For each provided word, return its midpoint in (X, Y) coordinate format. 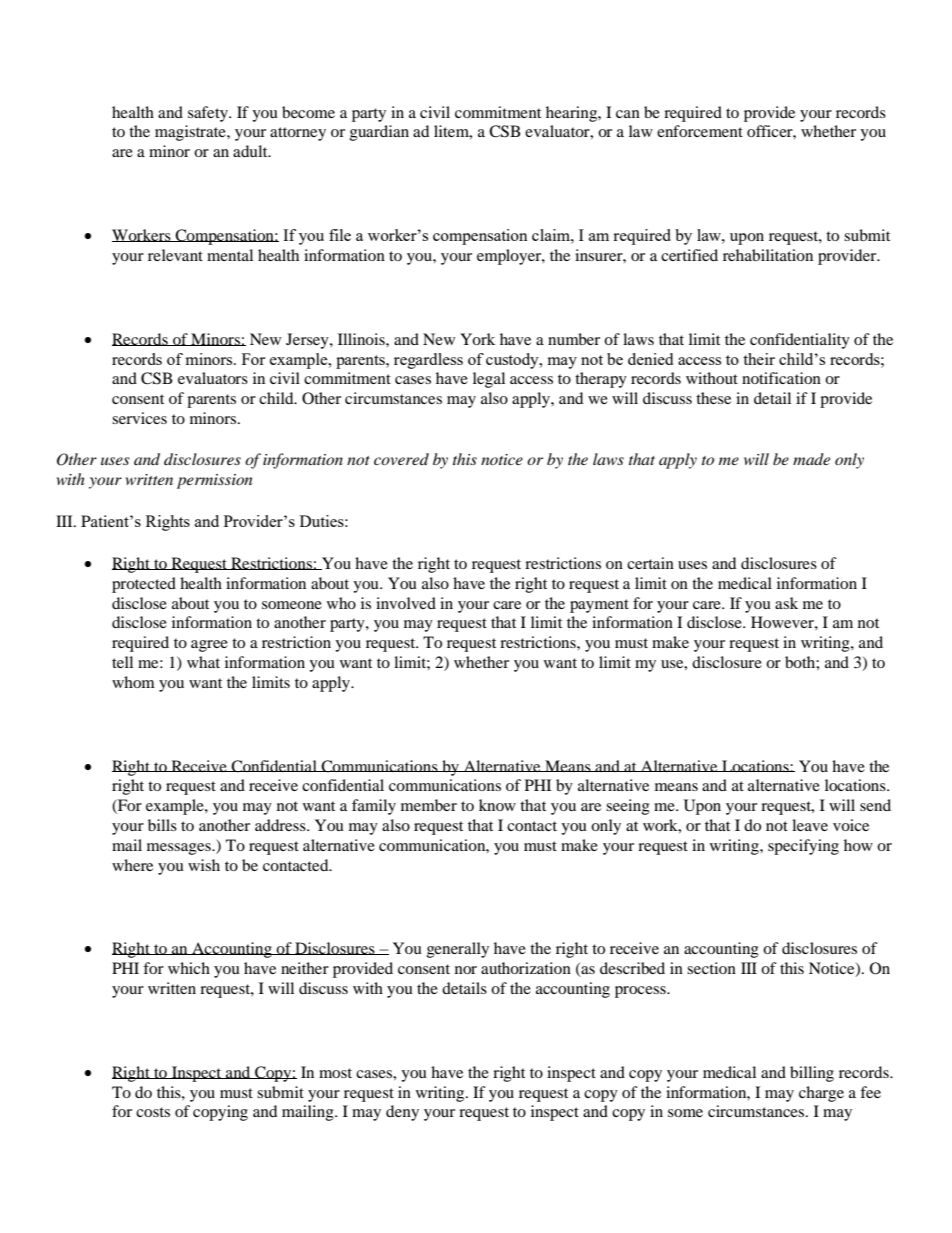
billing (812, 1074)
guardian (379, 133)
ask (786, 603)
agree (209, 646)
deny (402, 1113)
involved (406, 603)
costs (153, 1112)
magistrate (191, 133)
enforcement (700, 131)
